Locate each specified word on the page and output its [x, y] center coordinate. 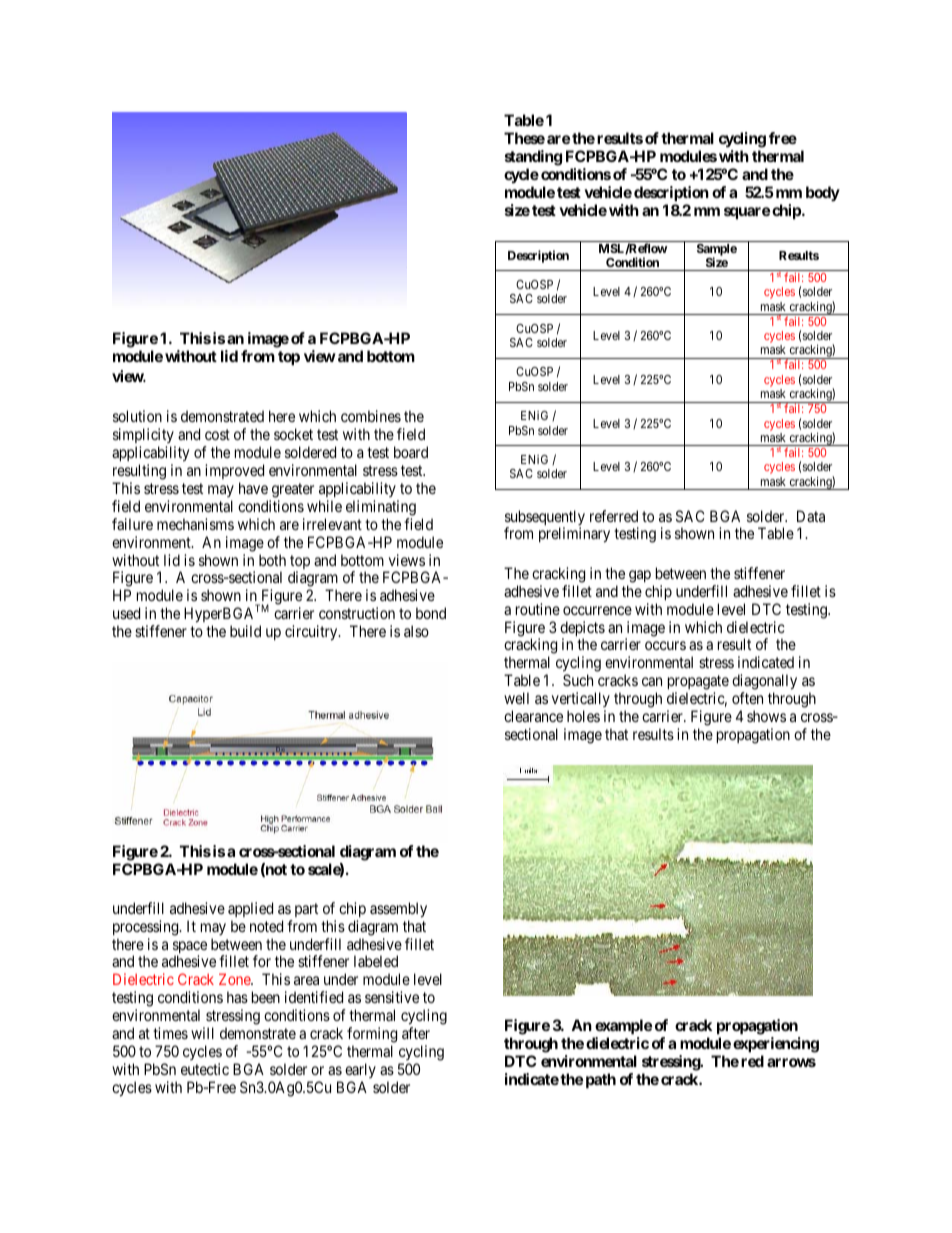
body [823, 193]
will [202, 1033]
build [245, 631]
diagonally [764, 683]
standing [533, 158]
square [747, 213]
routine [538, 609]
